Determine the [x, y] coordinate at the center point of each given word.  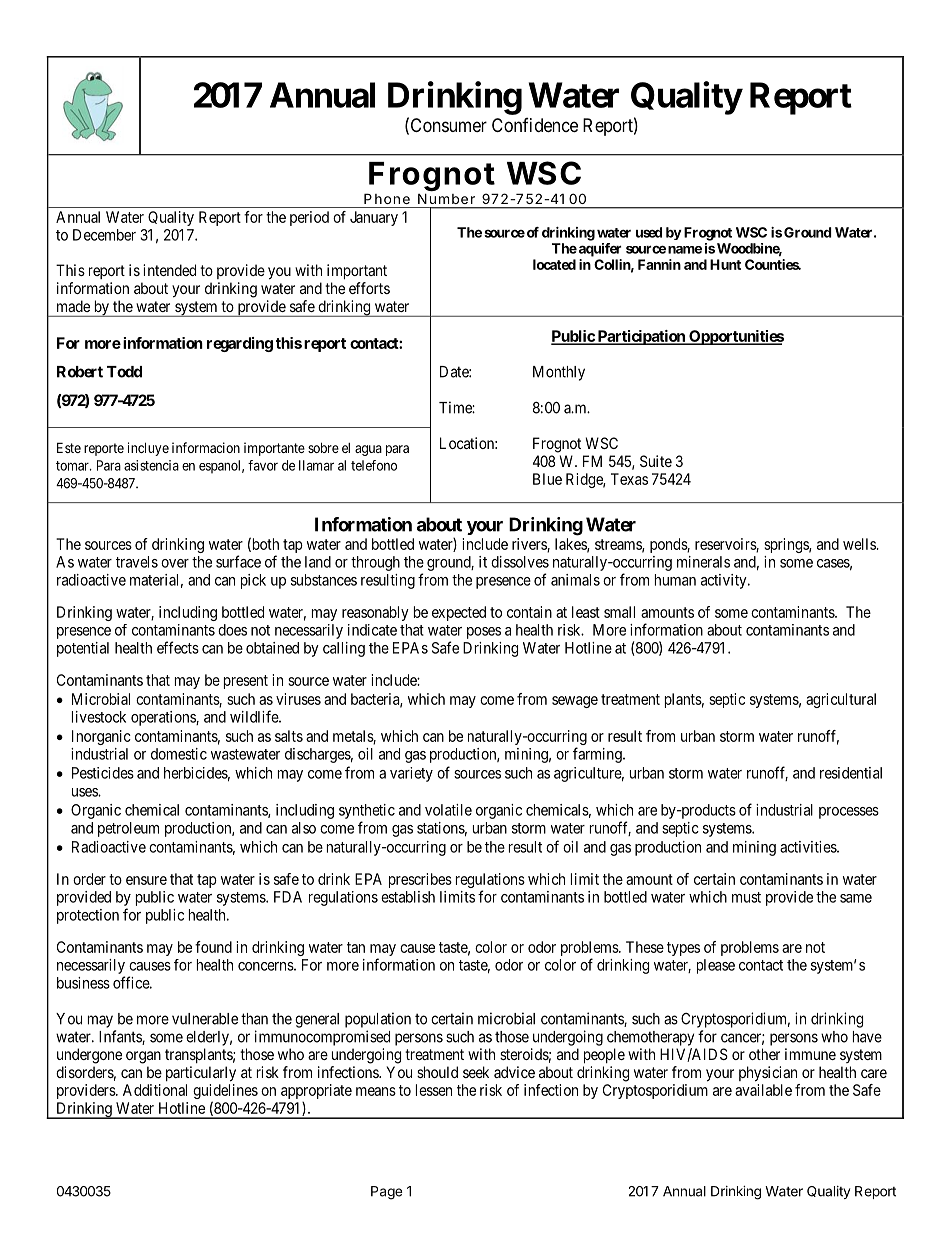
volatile [448, 810]
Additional [155, 1090]
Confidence [535, 125]
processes [849, 813]
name [685, 250]
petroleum [128, 829]
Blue [547, 479]
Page [386, 1193]
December [104, 235]
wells [860, 544]
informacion [206, 447]
